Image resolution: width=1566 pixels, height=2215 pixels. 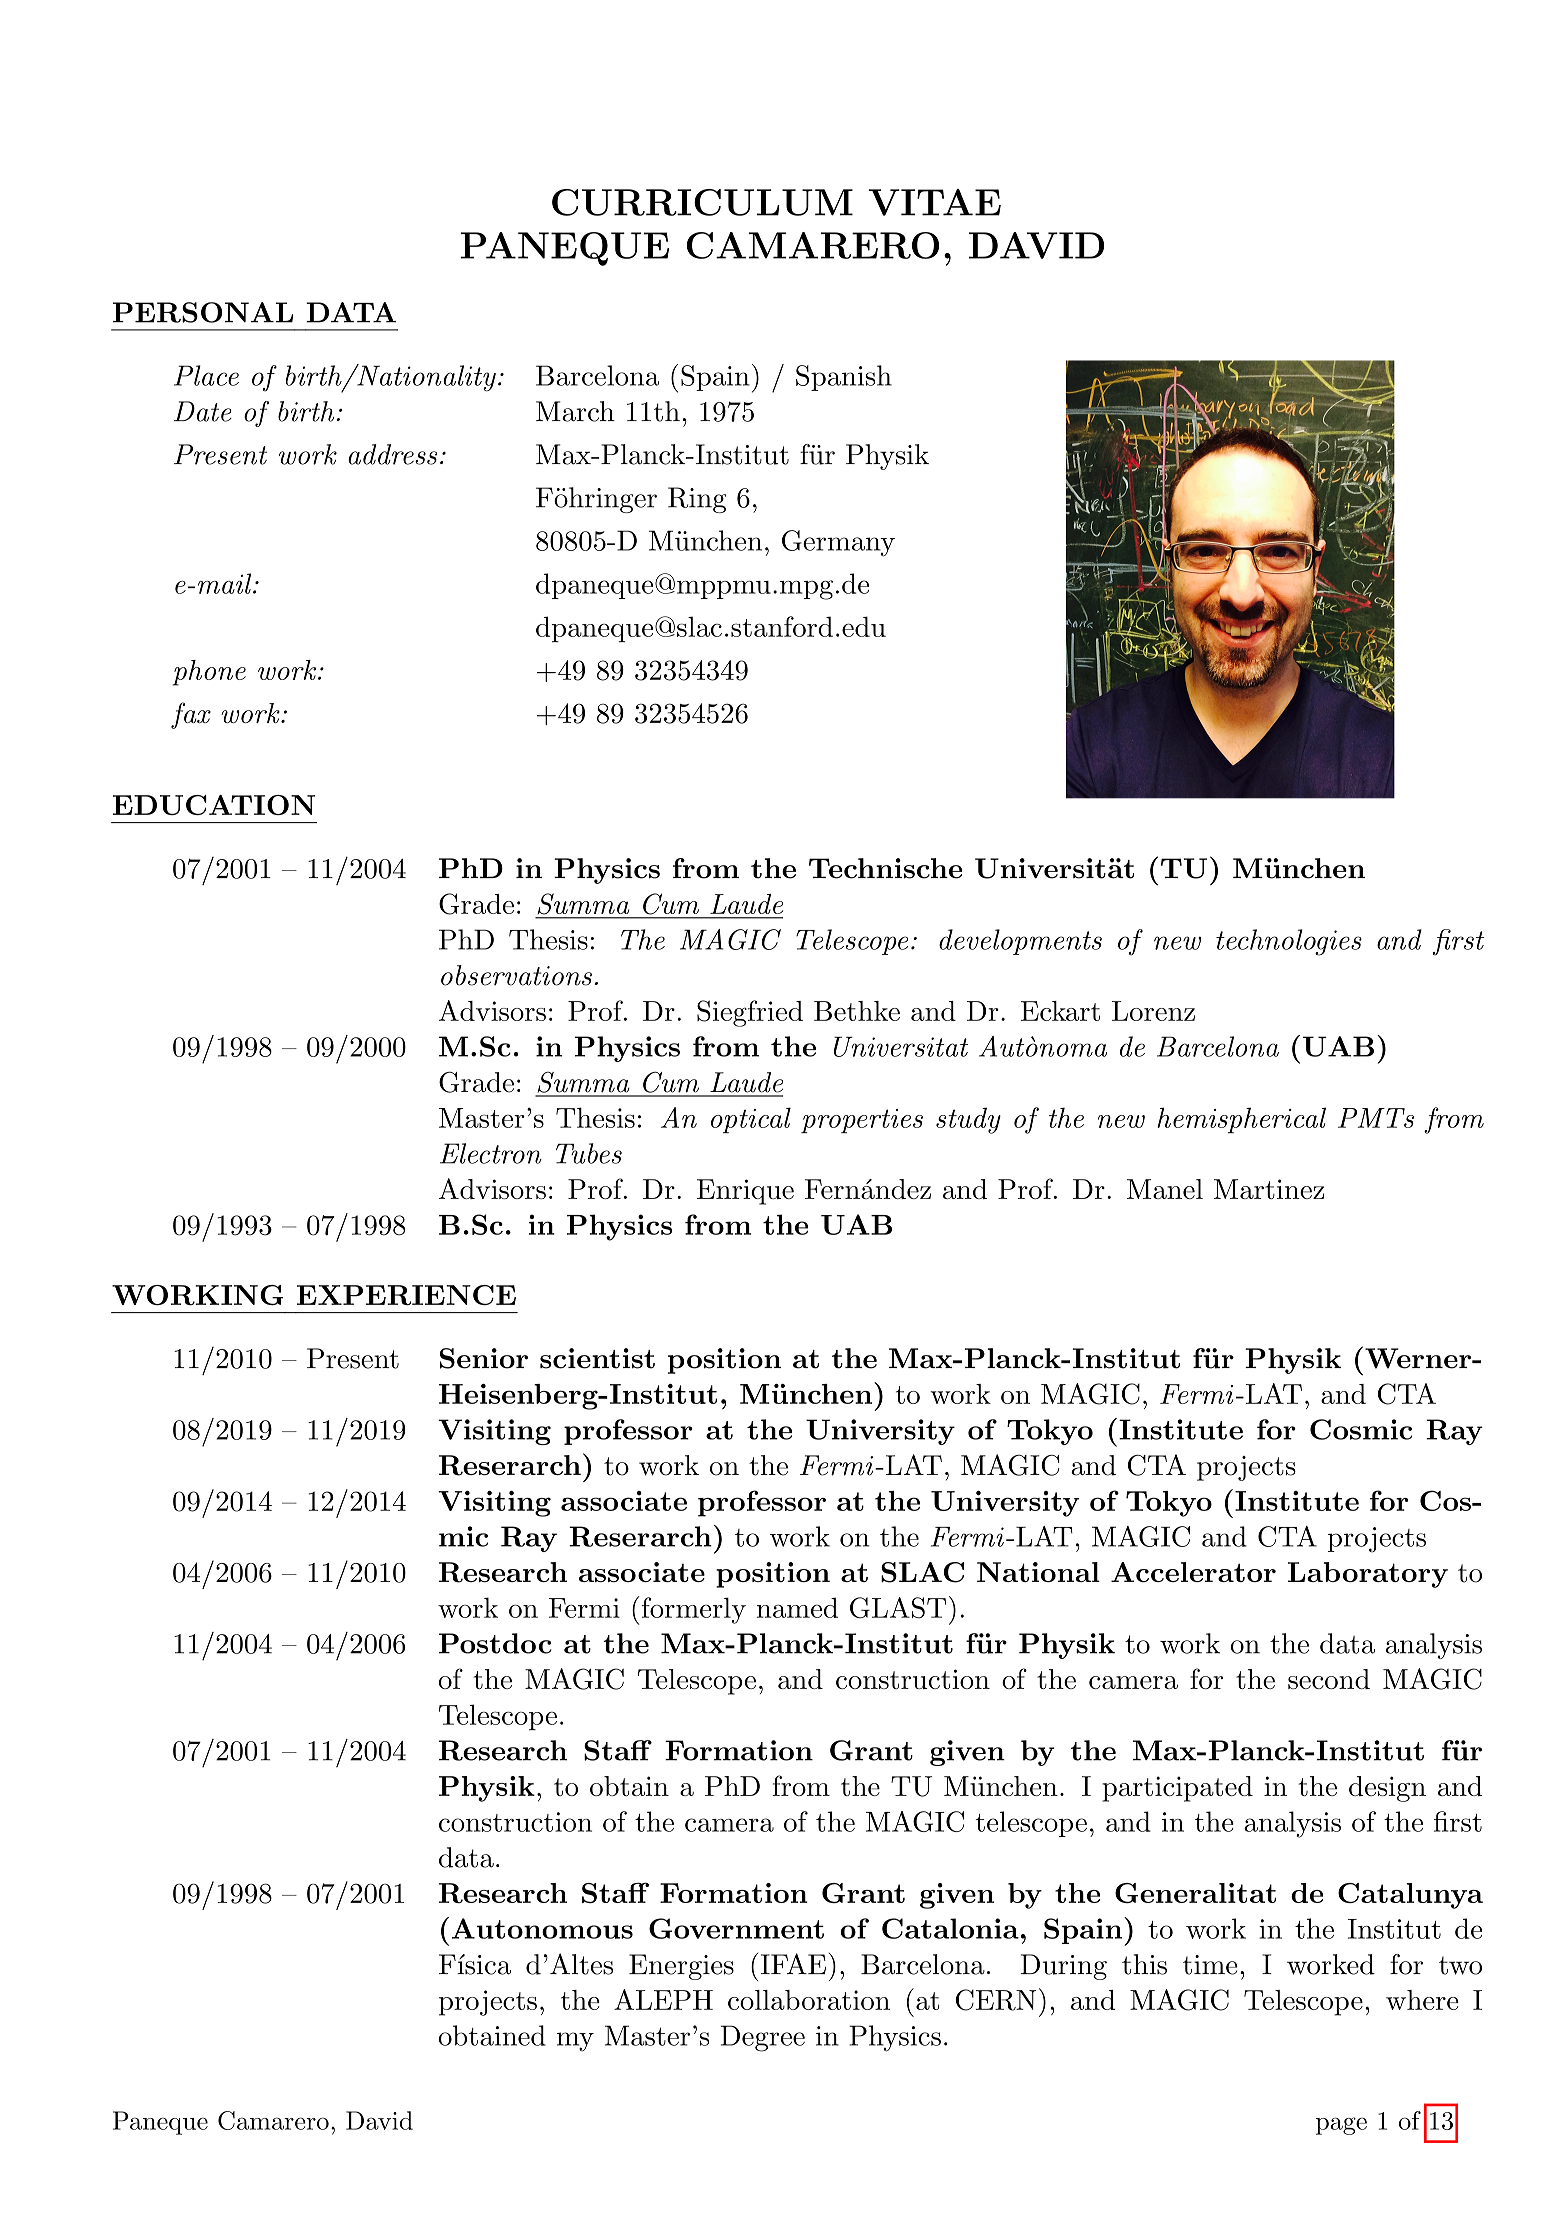 I want to click on technologies, so click(x=1289, y=942).
